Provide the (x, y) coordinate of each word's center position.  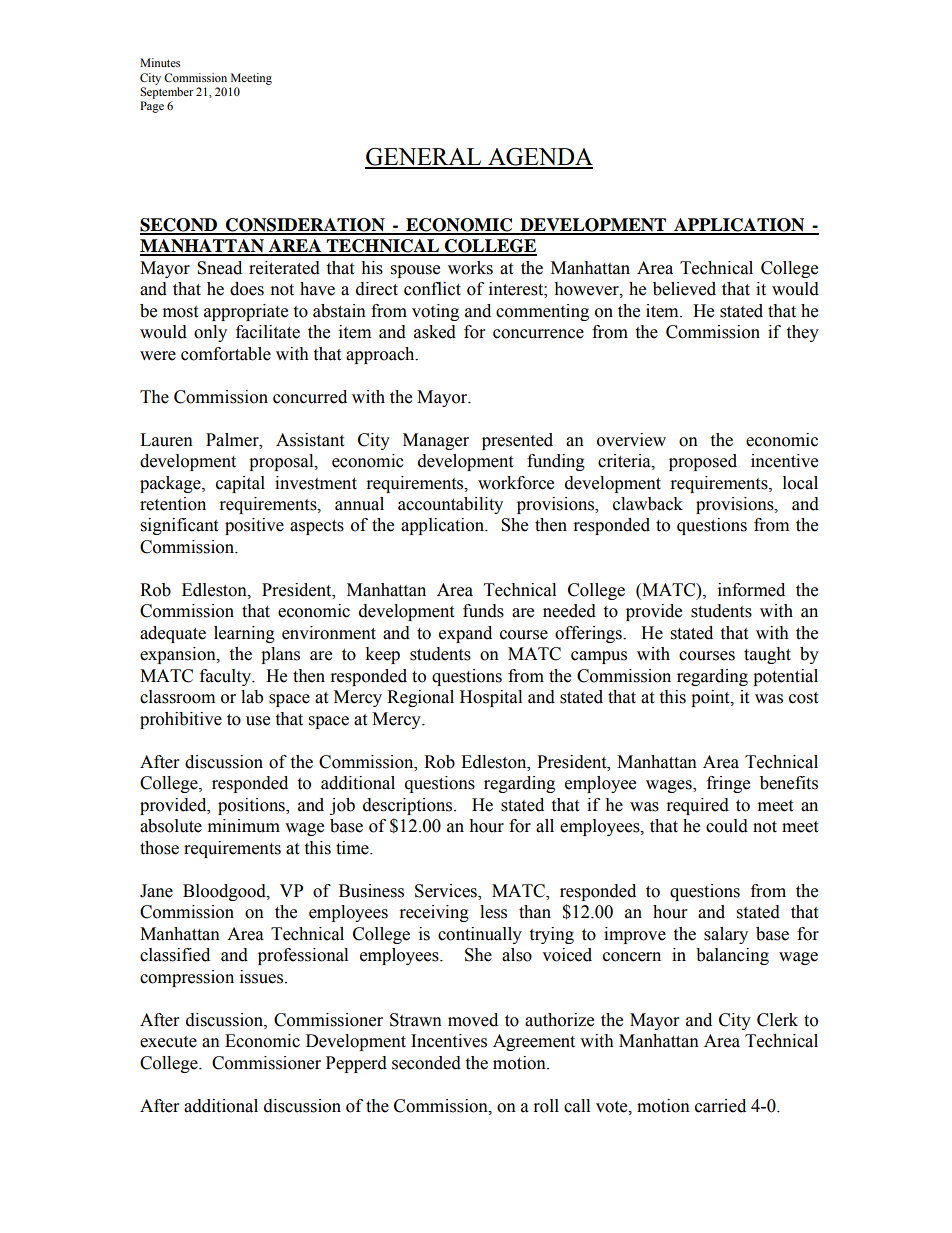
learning (244, 634)
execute (168, 1042)
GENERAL (424, 158)
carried (720, 1106)
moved (473, 1020)
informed (751, 590)
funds (483, 611)
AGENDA (539, 158)
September (166, 93)
